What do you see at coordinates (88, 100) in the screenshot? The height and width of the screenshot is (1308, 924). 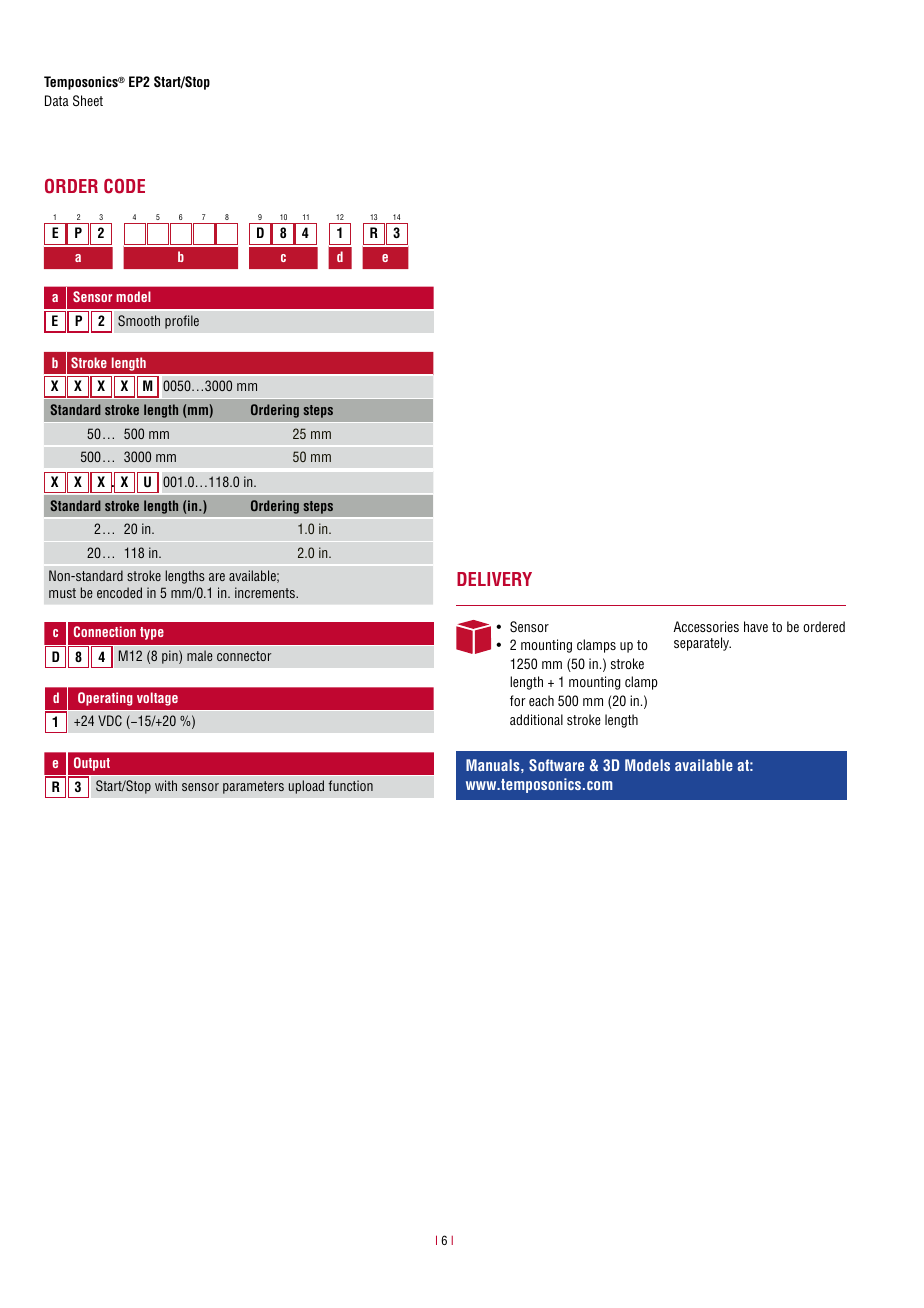 I see `Sheet` at bounding box center [88, 100].
